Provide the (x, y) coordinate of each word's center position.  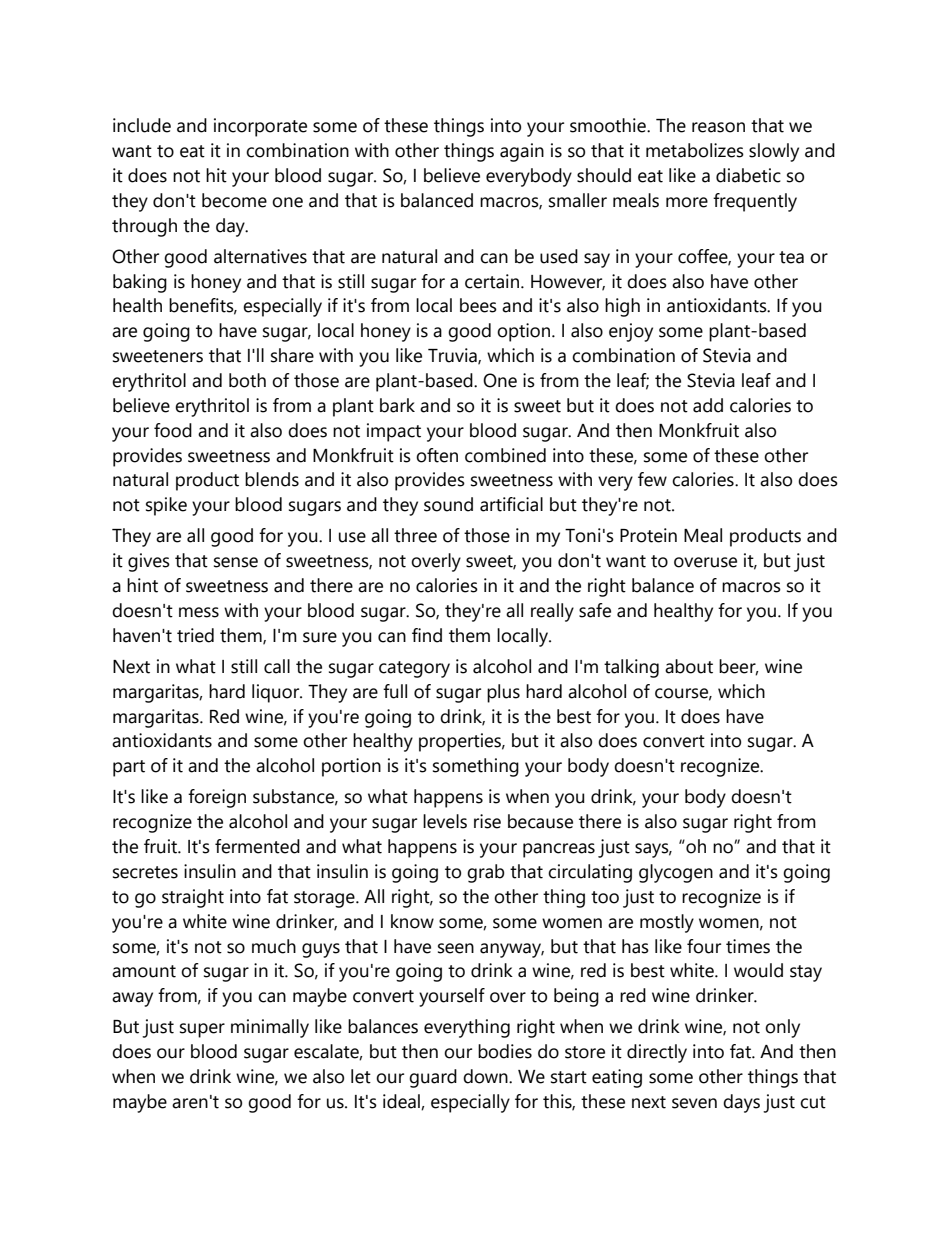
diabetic (748, 175)
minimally (270, 1028)
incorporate (260, 127)
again (522, 152)
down (486, 1076)
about (689, 666)
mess (199, 612)
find (427, 635)
